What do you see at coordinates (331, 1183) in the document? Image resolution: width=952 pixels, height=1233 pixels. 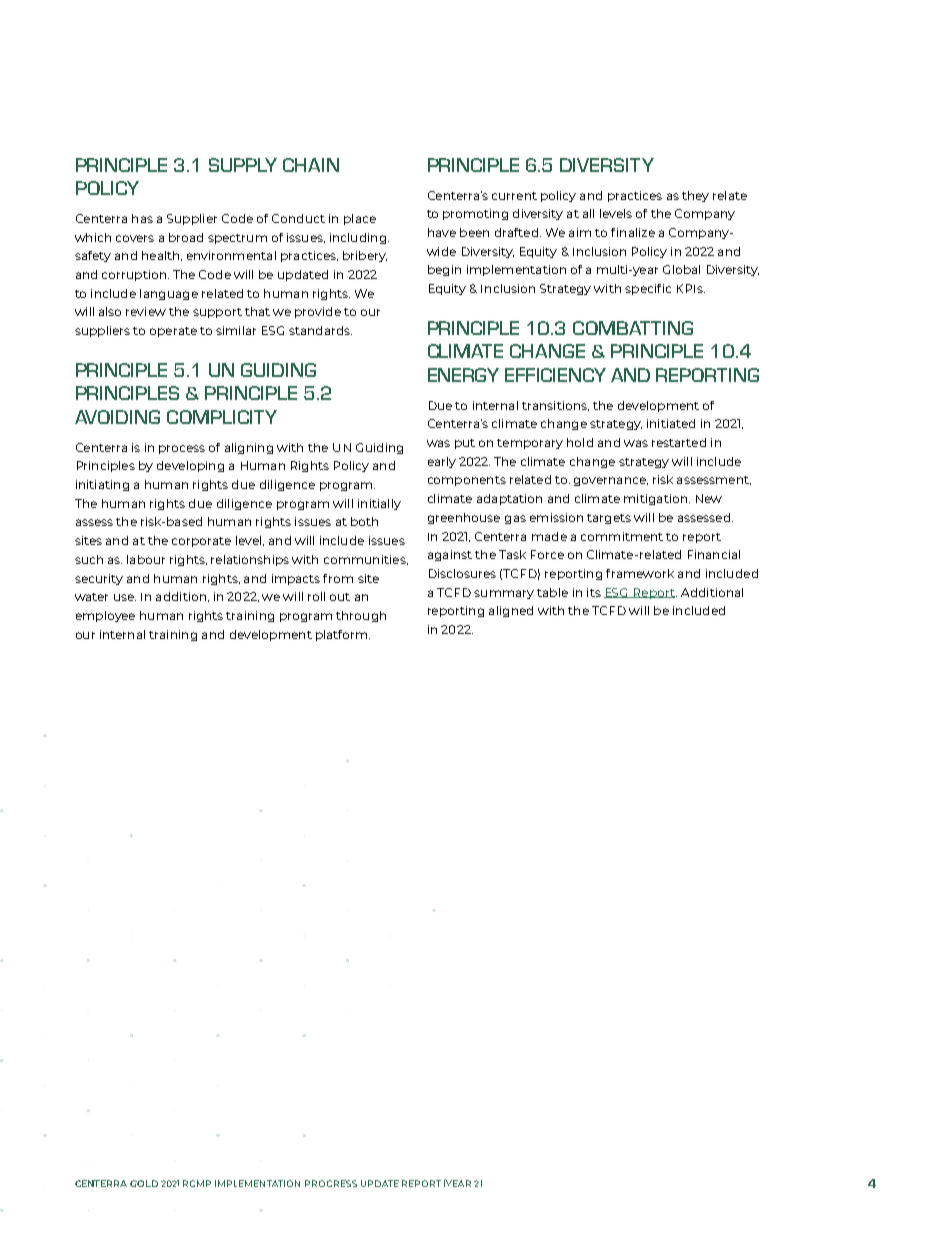 I see `PROGRESS` at bounding box center [331, 1183].
